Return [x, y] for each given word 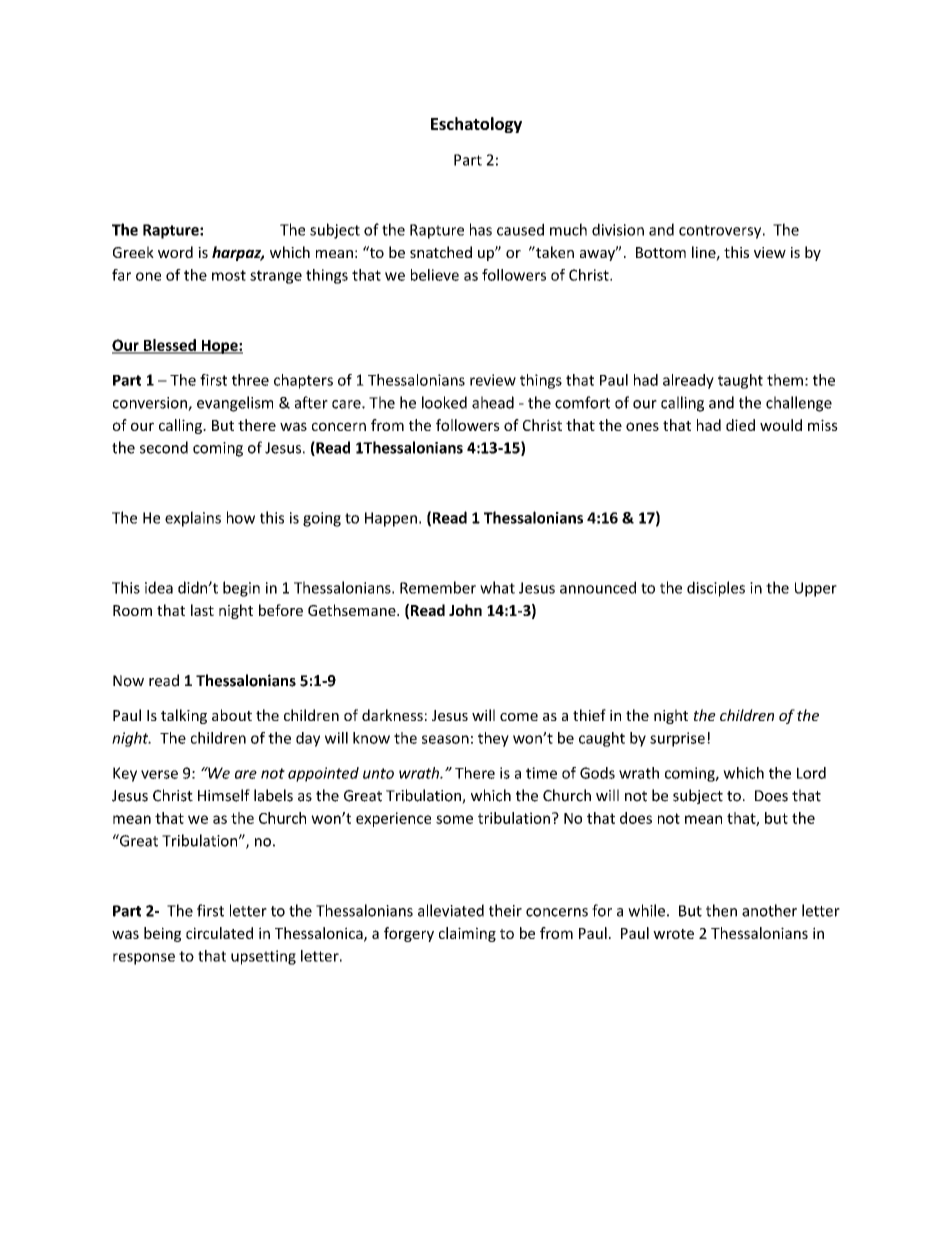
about [232, 715]
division [618, 229]
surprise [677, 739]
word [175, 252]
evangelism [235, 404]
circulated [219, 933]
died [740, 425]
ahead [493, 402]
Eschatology [476, 125]
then [721, 910]
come [519, 717]
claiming [467, 934]
